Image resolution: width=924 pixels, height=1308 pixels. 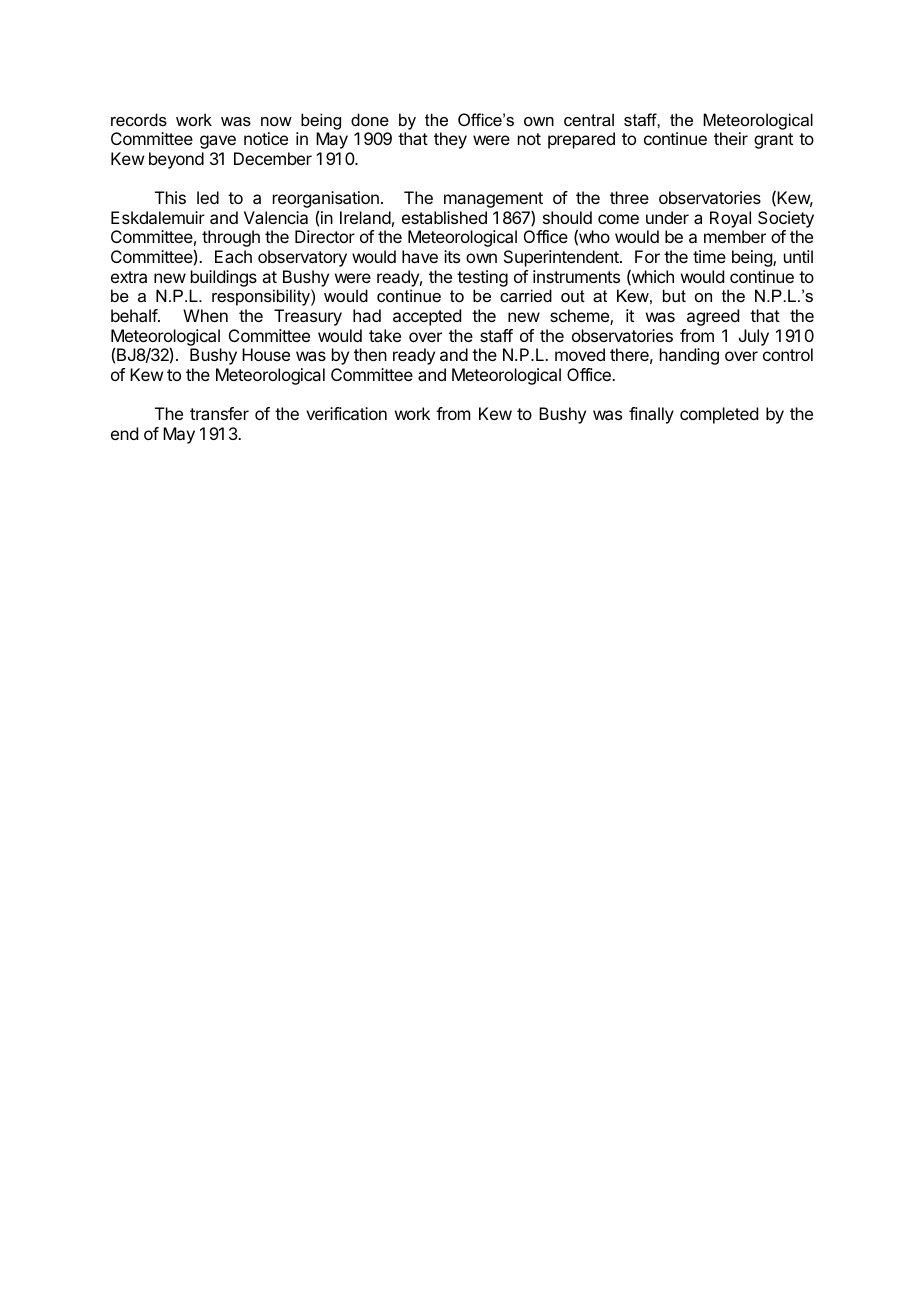 I want to click on transfer, so click(x=219, y=413).
